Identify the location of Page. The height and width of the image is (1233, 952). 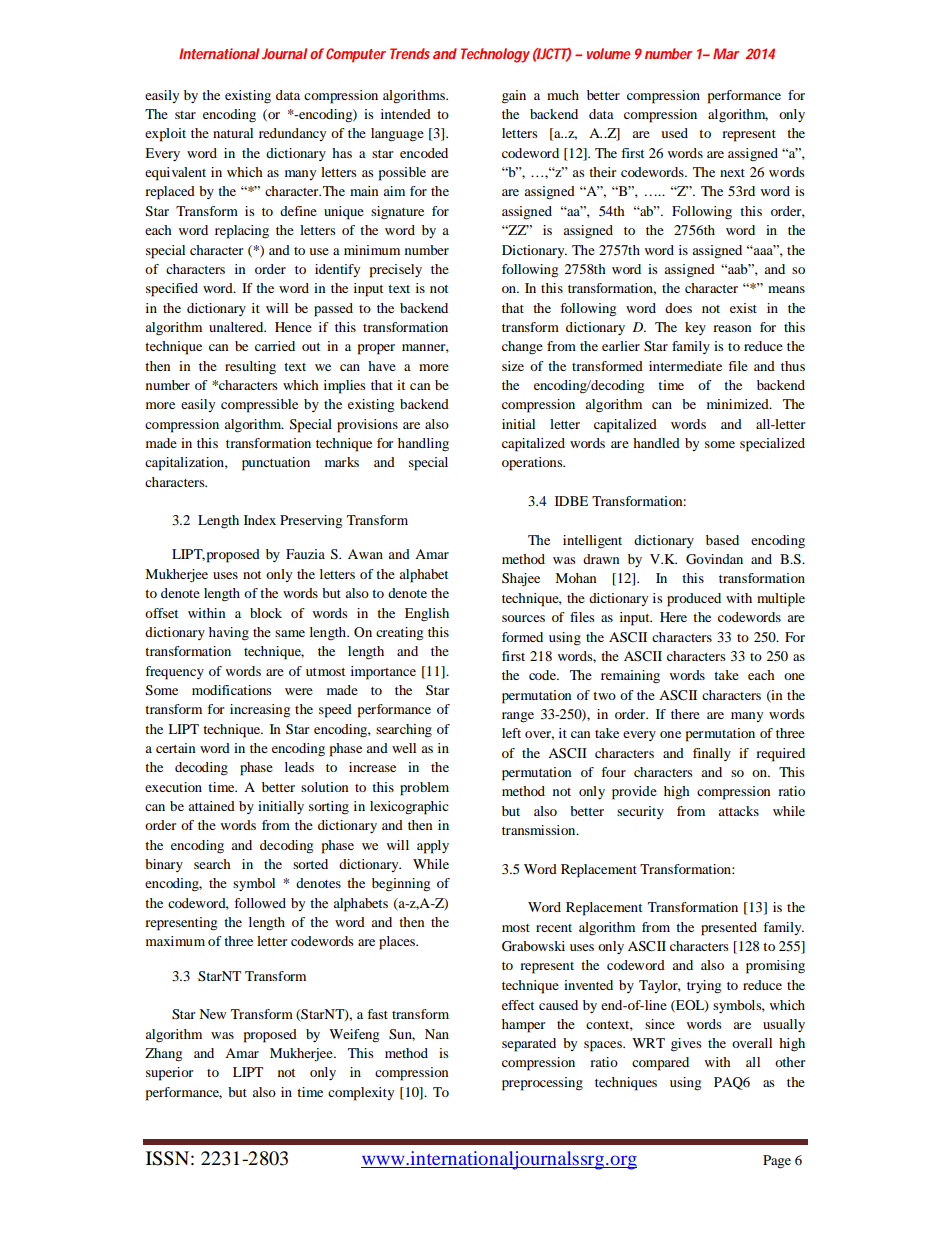
(777, 1162).
